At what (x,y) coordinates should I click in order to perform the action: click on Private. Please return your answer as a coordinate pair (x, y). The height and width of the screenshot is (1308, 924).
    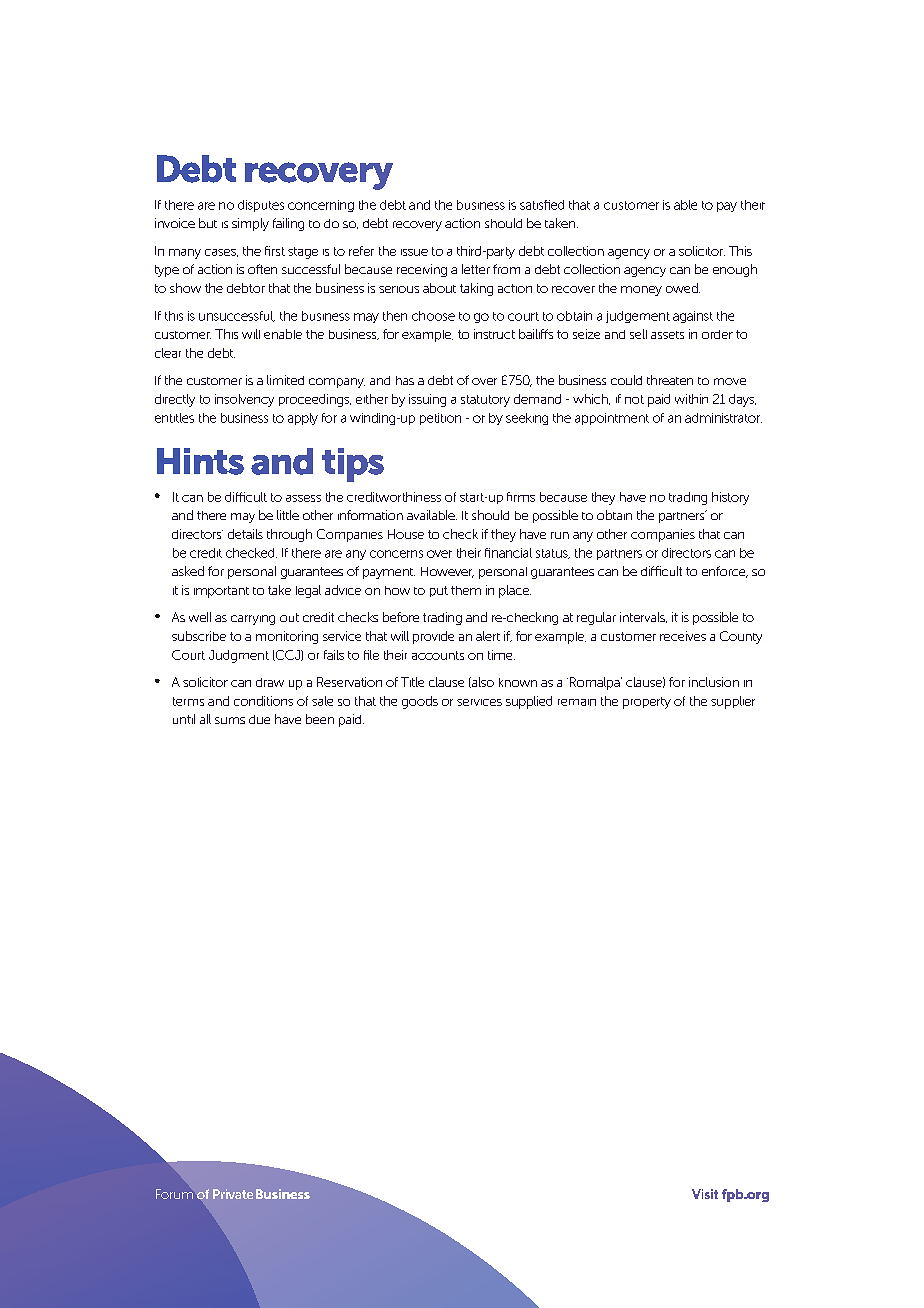
    Looking at the image, I should click on (233, 1194).
